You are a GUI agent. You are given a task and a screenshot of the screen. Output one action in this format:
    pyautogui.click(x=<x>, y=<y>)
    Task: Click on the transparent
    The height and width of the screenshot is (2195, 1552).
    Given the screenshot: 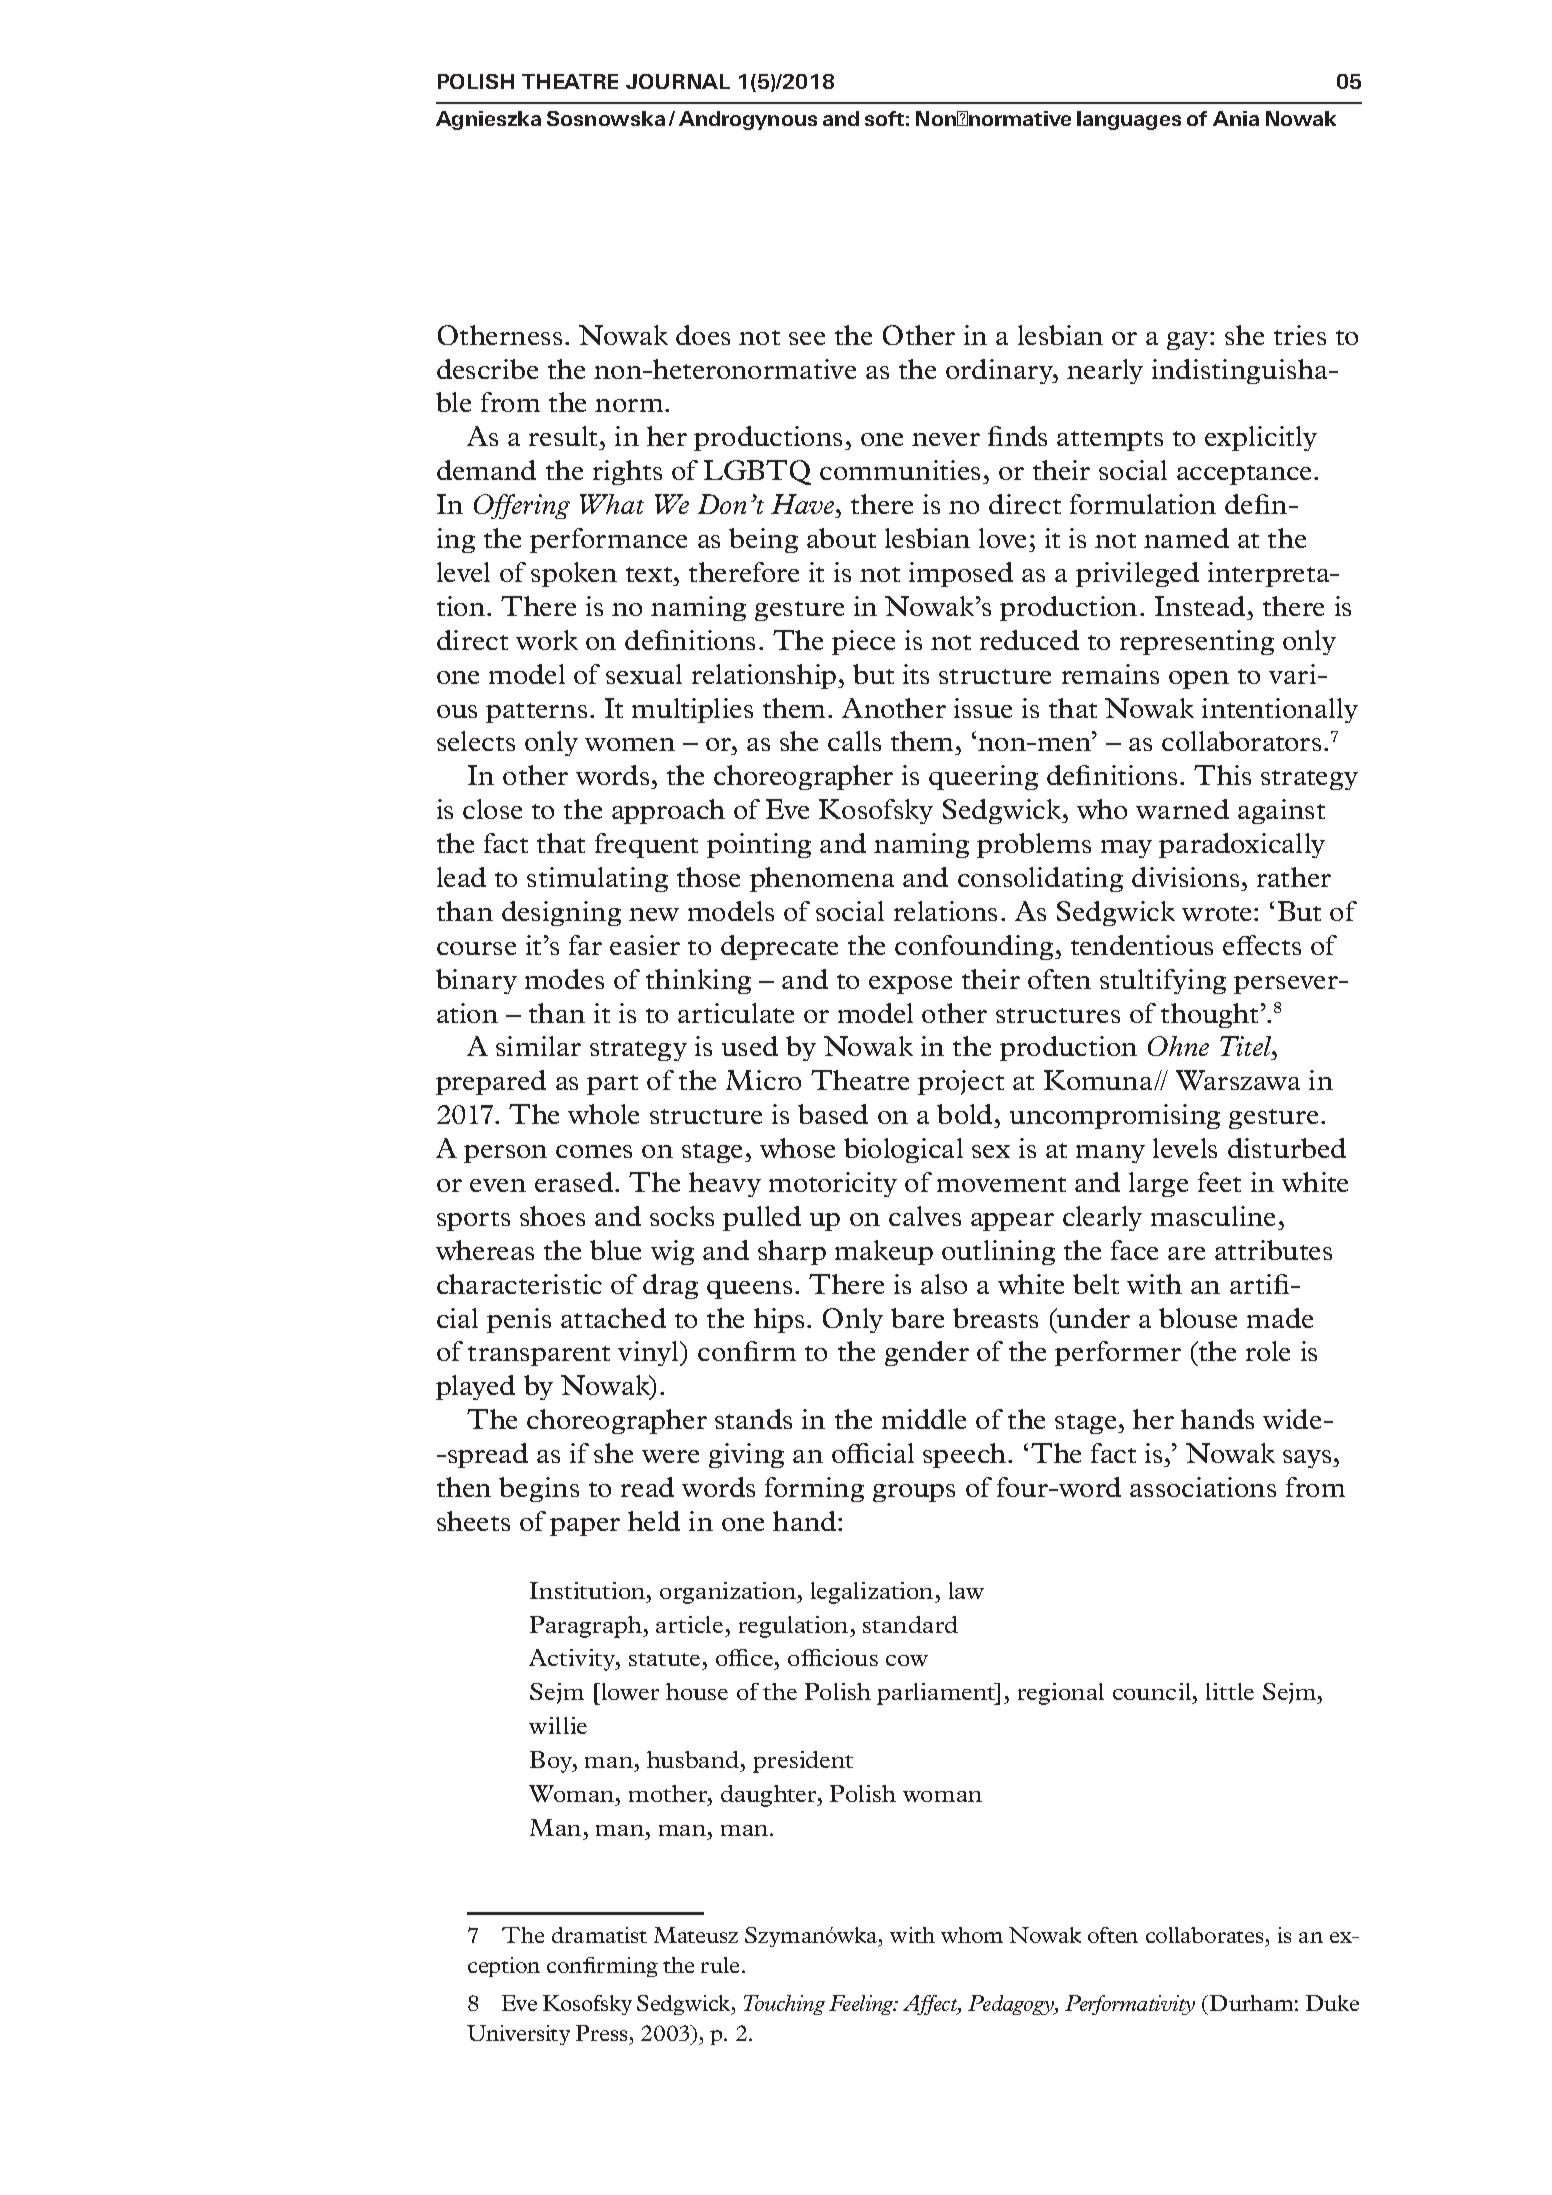 What is the action you would take?
    pyautogui.click(x=539, y=1356)
